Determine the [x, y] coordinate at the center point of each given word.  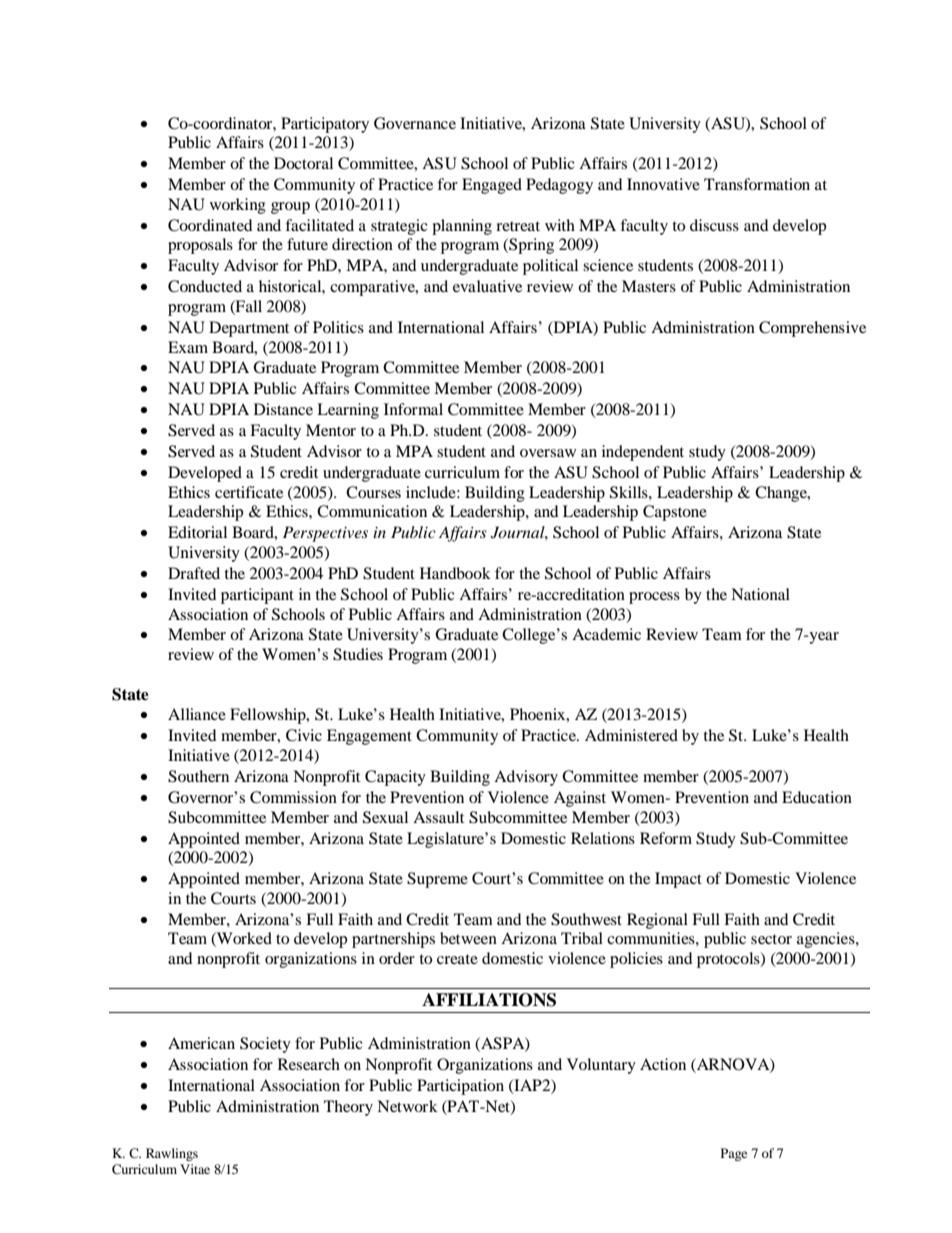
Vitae [195, 1169]
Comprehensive [812, 329]
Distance [283, 409]
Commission [293, 797]
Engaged [492, 186]
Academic [606, 634]
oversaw [548, 453]
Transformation [757, 184]
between [468, 938]
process [654, 598]
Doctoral [303, 163]
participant [257, 596]
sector [771, 939]
